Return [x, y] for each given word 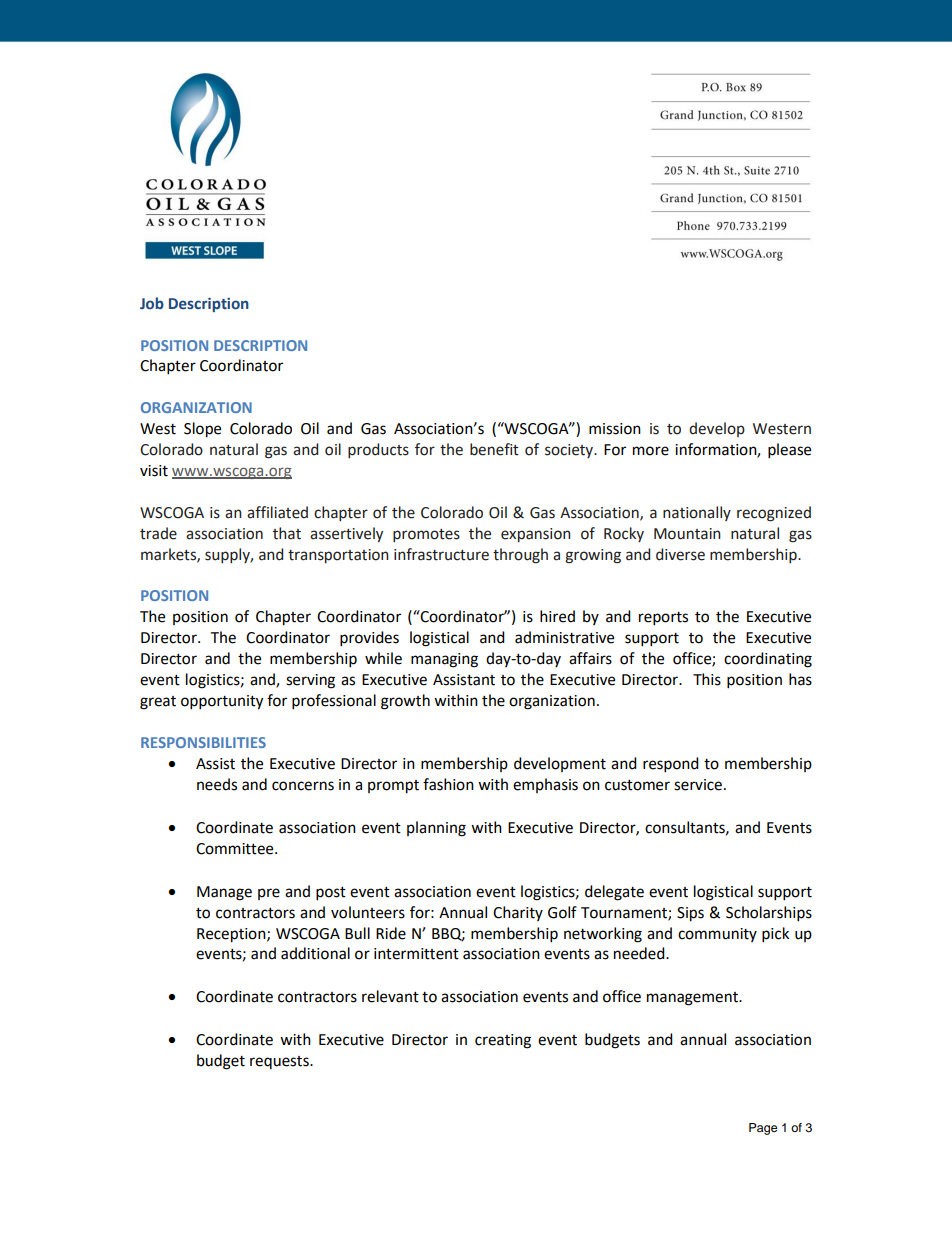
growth [405, 702]
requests [280, 1062]
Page [763, 1129]
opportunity [222, 702]
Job [152, 303]
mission [615, 429]
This [707, 679]
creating [503, 1041]
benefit [494, 449]
